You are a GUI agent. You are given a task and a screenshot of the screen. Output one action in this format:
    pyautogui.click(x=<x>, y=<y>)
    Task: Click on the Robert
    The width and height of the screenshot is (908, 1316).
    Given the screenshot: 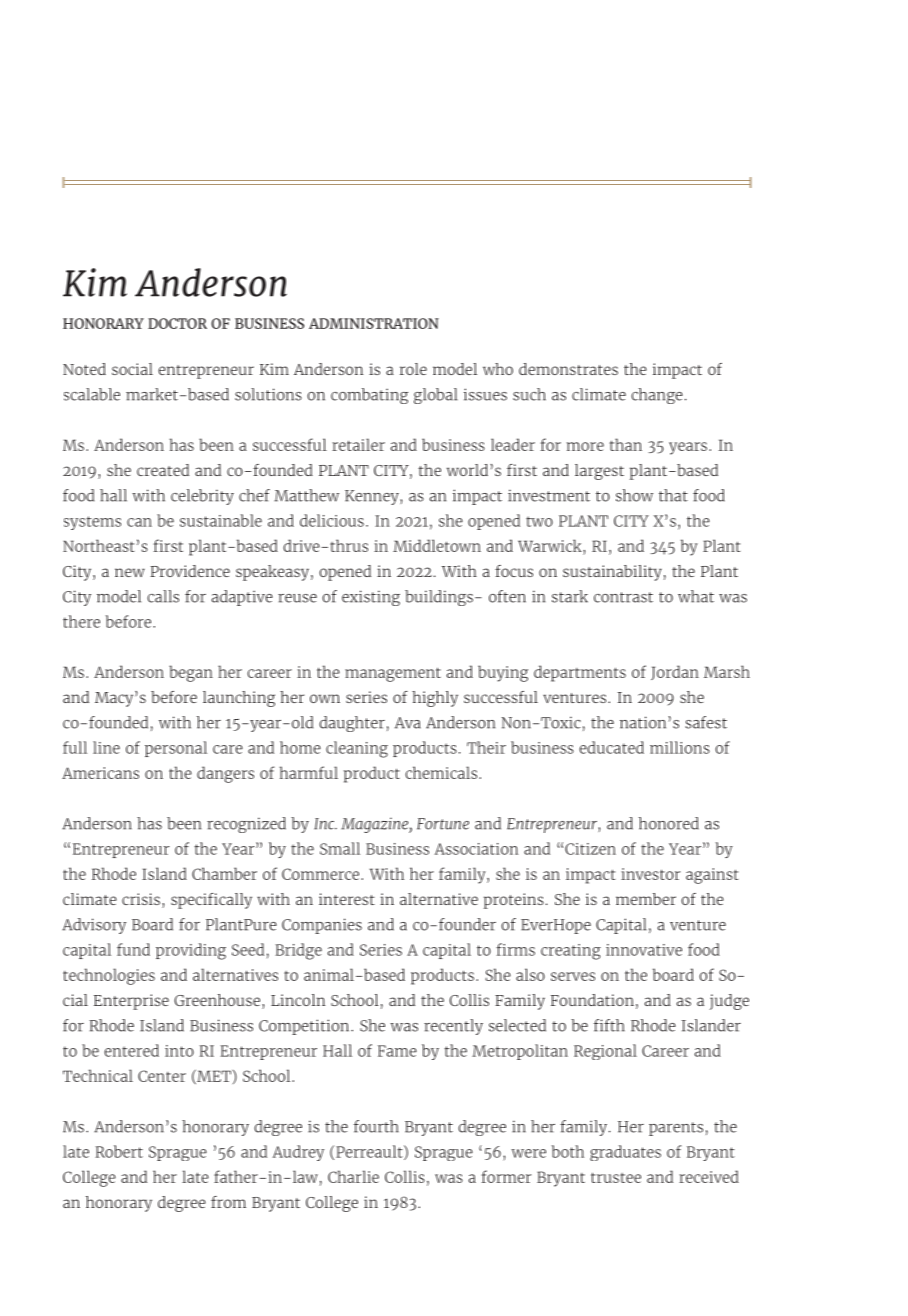 What is the action you would take?
    pyautogui.click(x=119, y=1151)
